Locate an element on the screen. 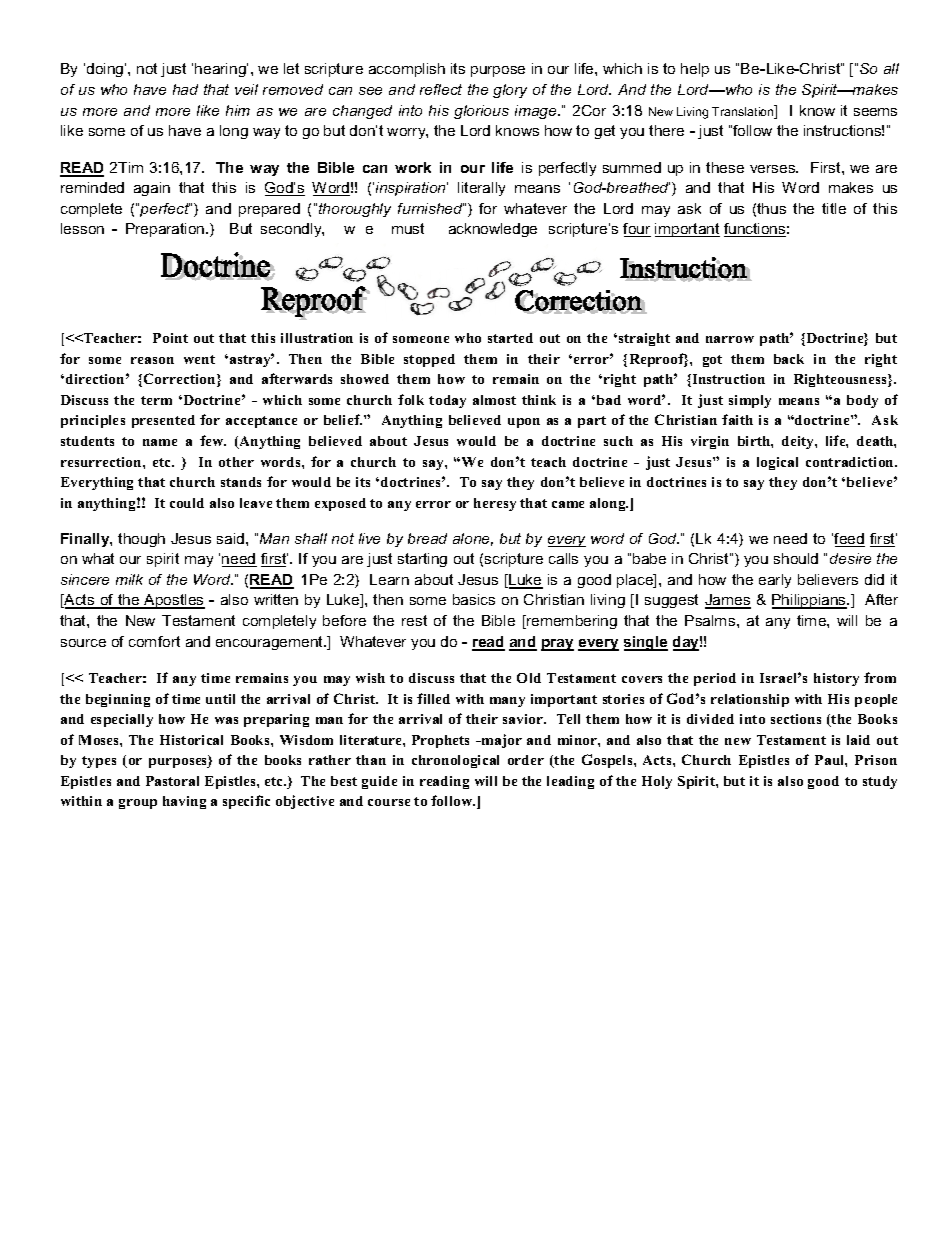 This screenshot has height=1233, width=952. narrow is located at coordinates (730, 339).
